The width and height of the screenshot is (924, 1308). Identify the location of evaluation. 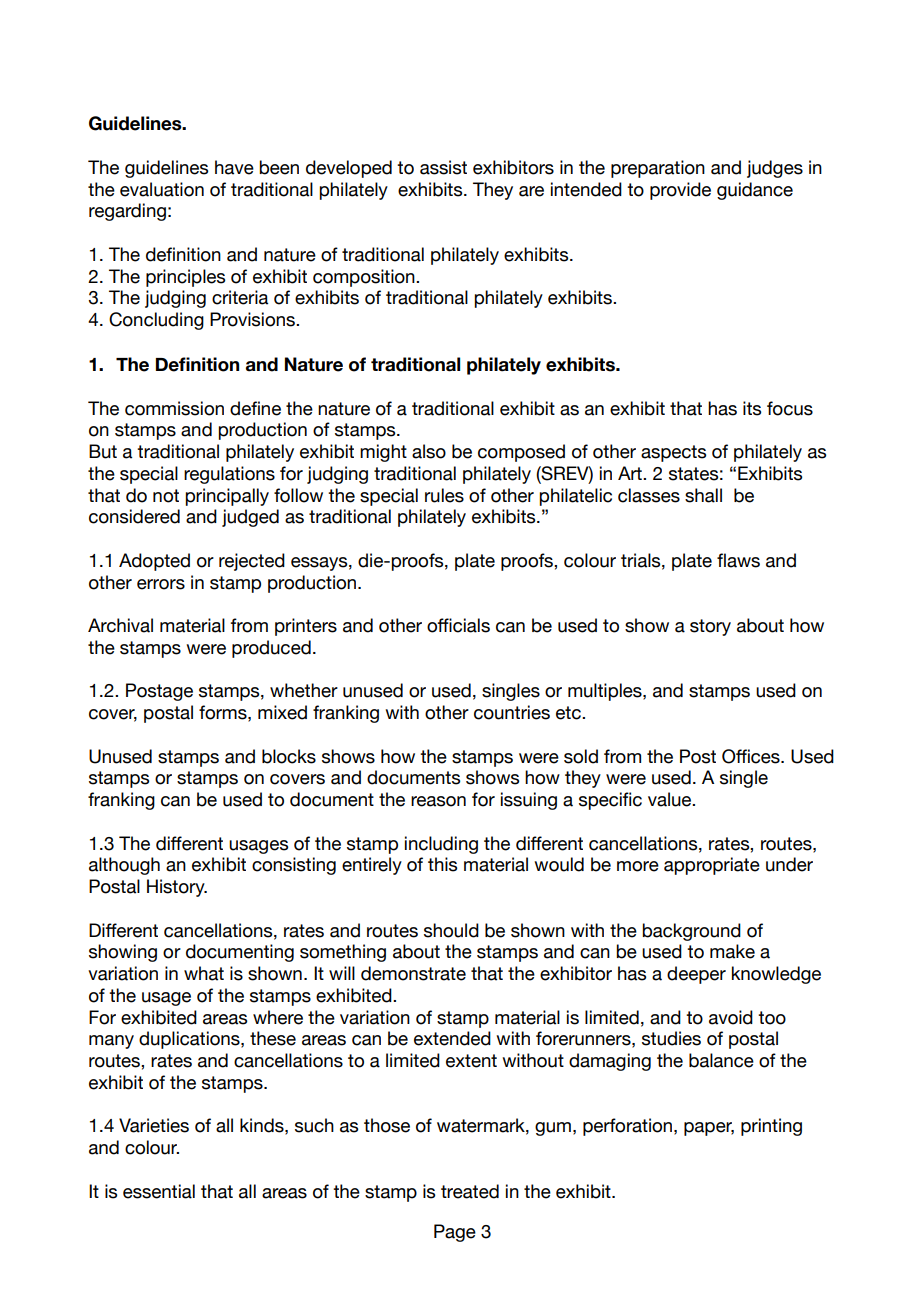
(162, 189).
